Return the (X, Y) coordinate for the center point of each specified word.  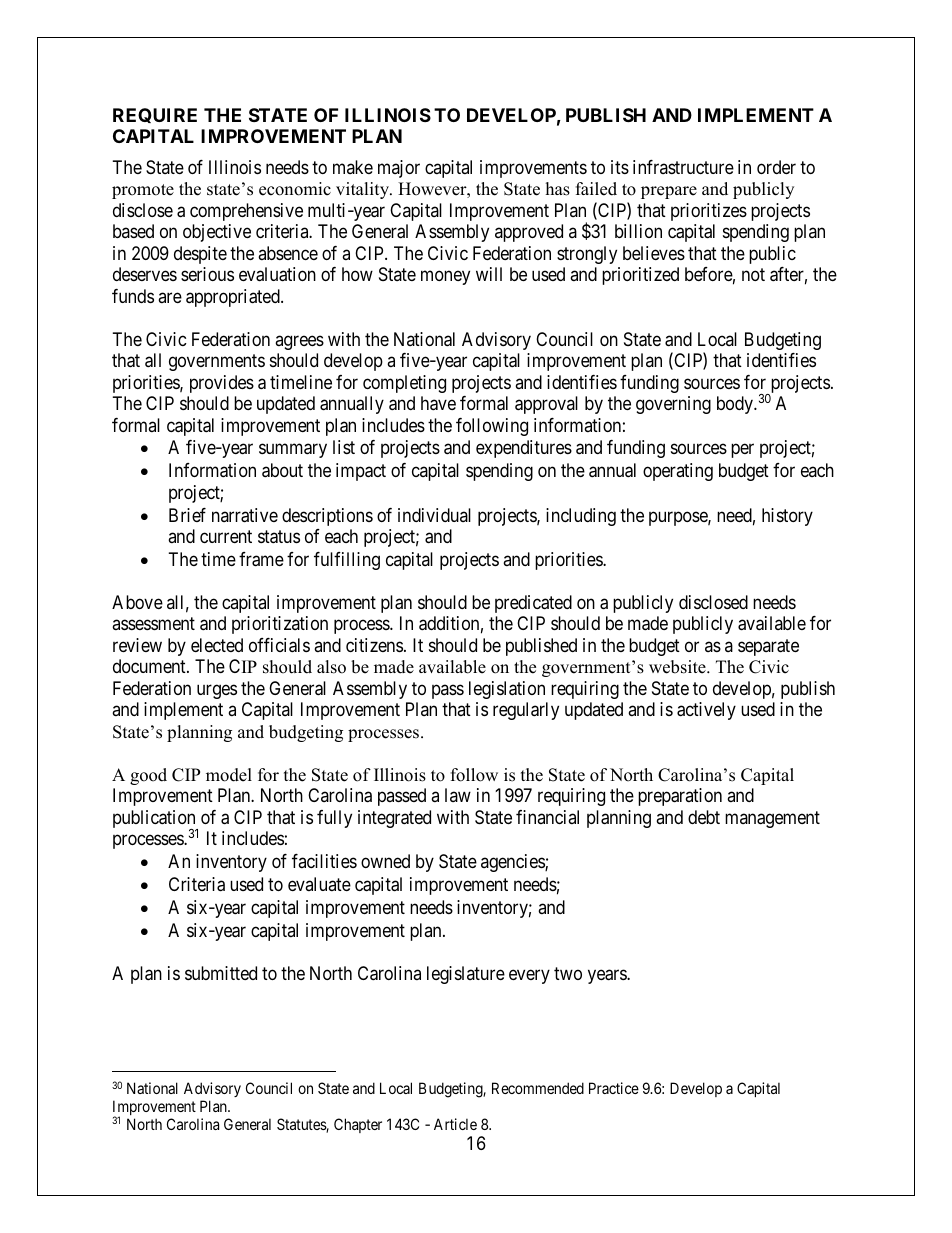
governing (673, 405)
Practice (614, 1088)
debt (704, 817)
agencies (513, 863)
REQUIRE (155, 115)
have (438, 403)
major (399, 169)
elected (217, 645)
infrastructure (683, 167)
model (229, 775)
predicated (533, 604)
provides (222, 384)
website (678, 667)
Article (455, 1124)
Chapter (358, 1125)
